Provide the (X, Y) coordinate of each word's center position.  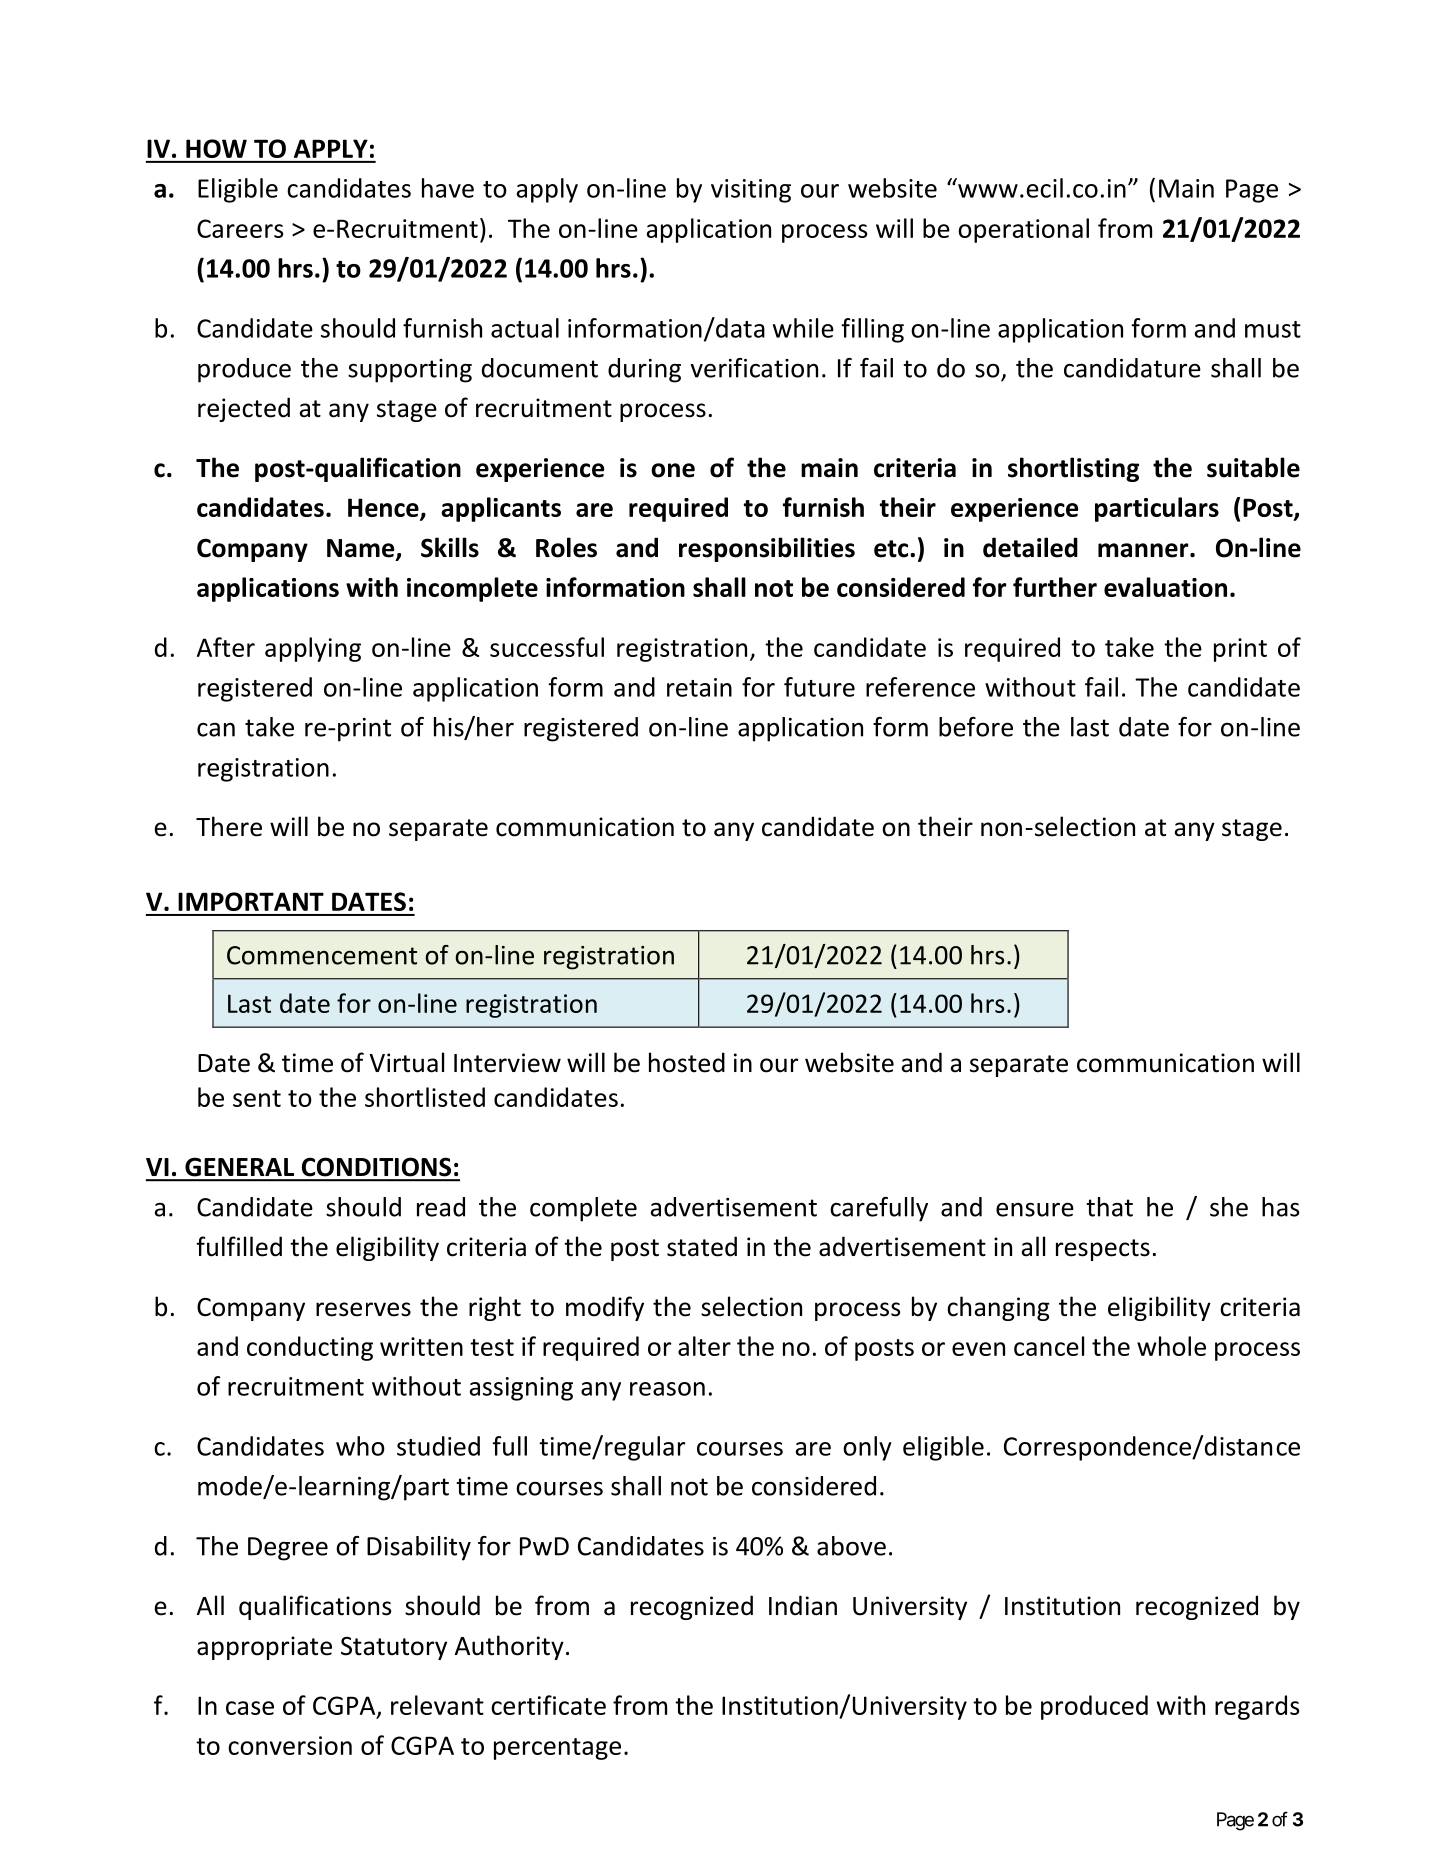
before (976, 727)
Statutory (394, 1648)
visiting (751, 191)
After (226, 647)
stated (702, 1246)
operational (1023, 230)
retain (699, 687)
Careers (240, 228)
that (1109, 1207)
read (441, 1207)
